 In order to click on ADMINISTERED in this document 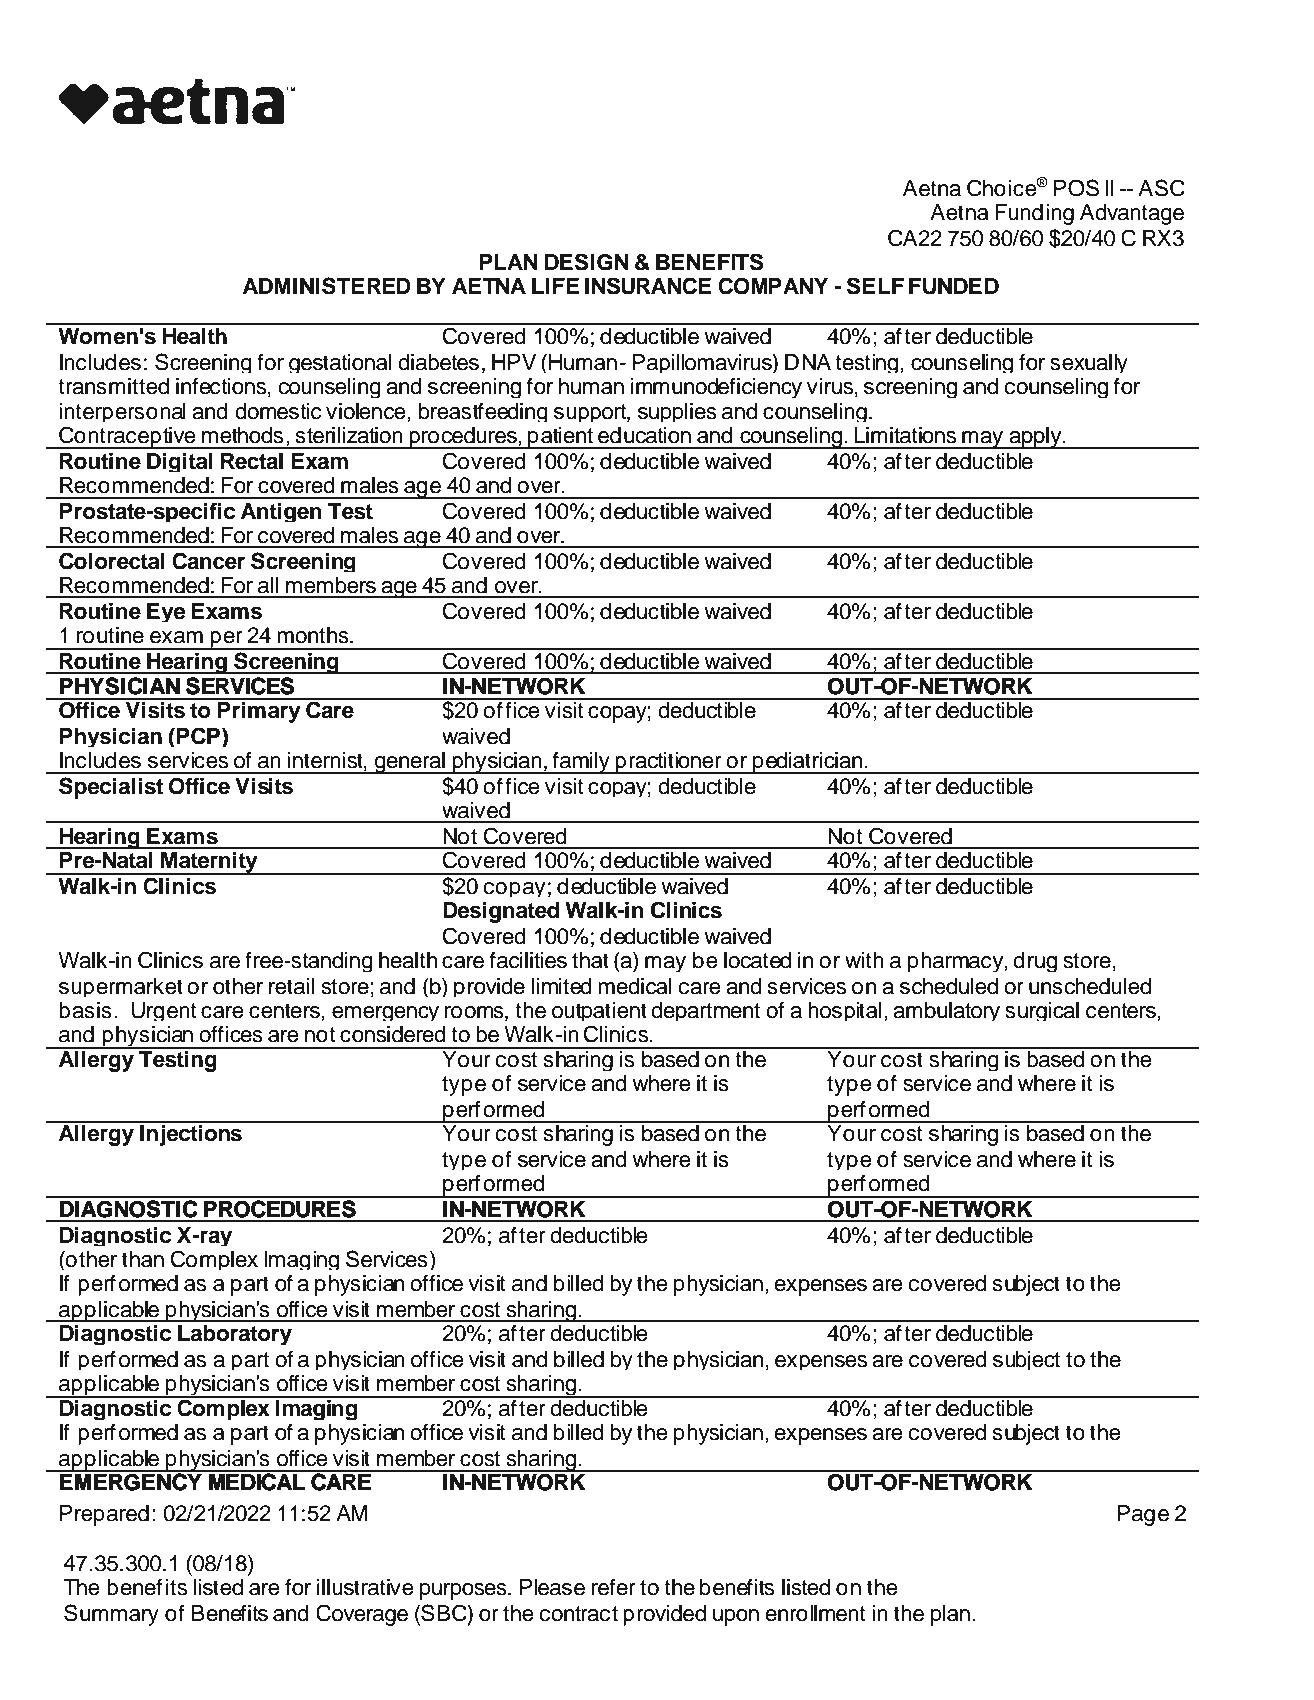, I will do `click(327, 286)`.
